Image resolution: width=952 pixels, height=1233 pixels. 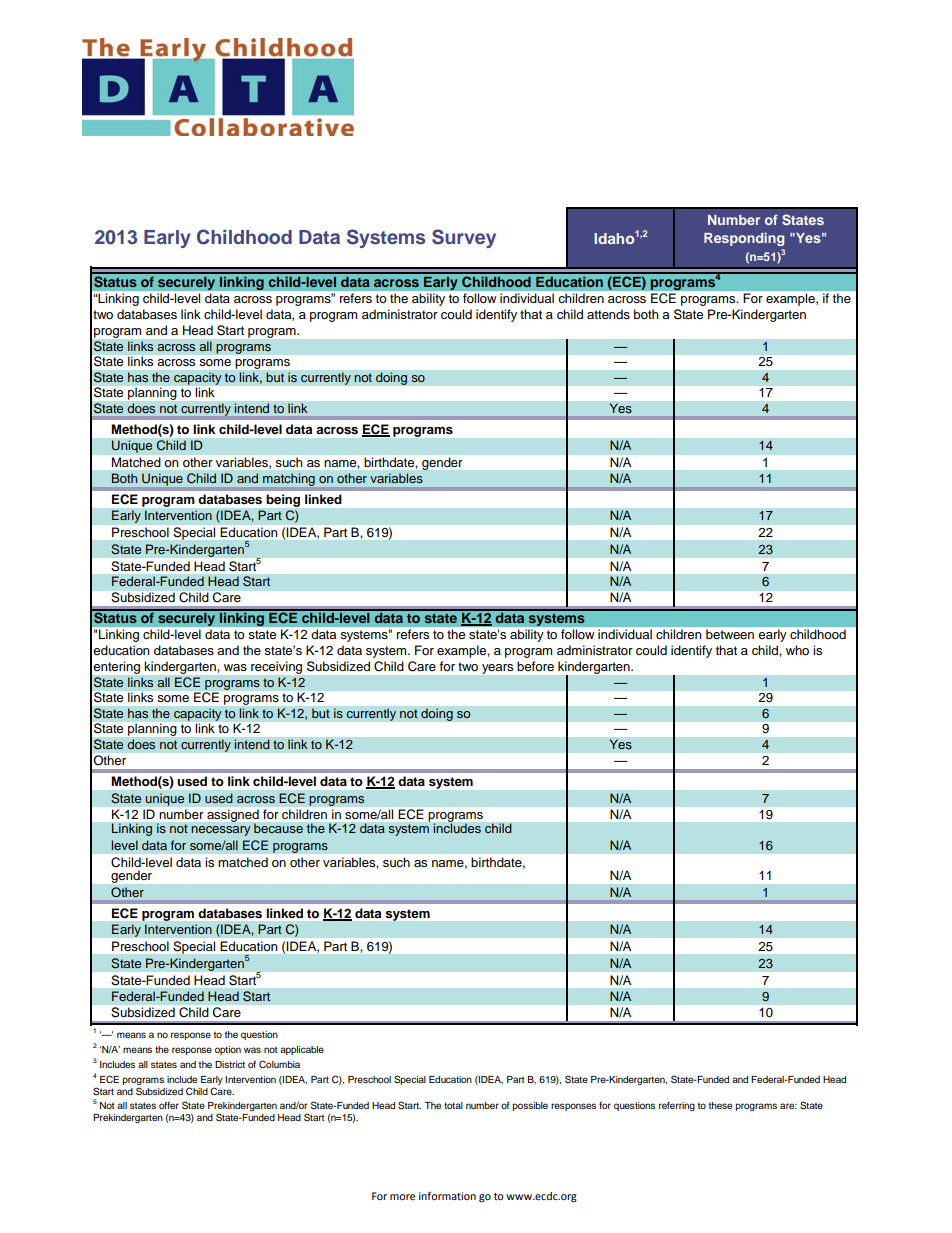 What do you see at coordinates (221, 831) in the image?
I see `necessary` at bounding box center [221, 831].
